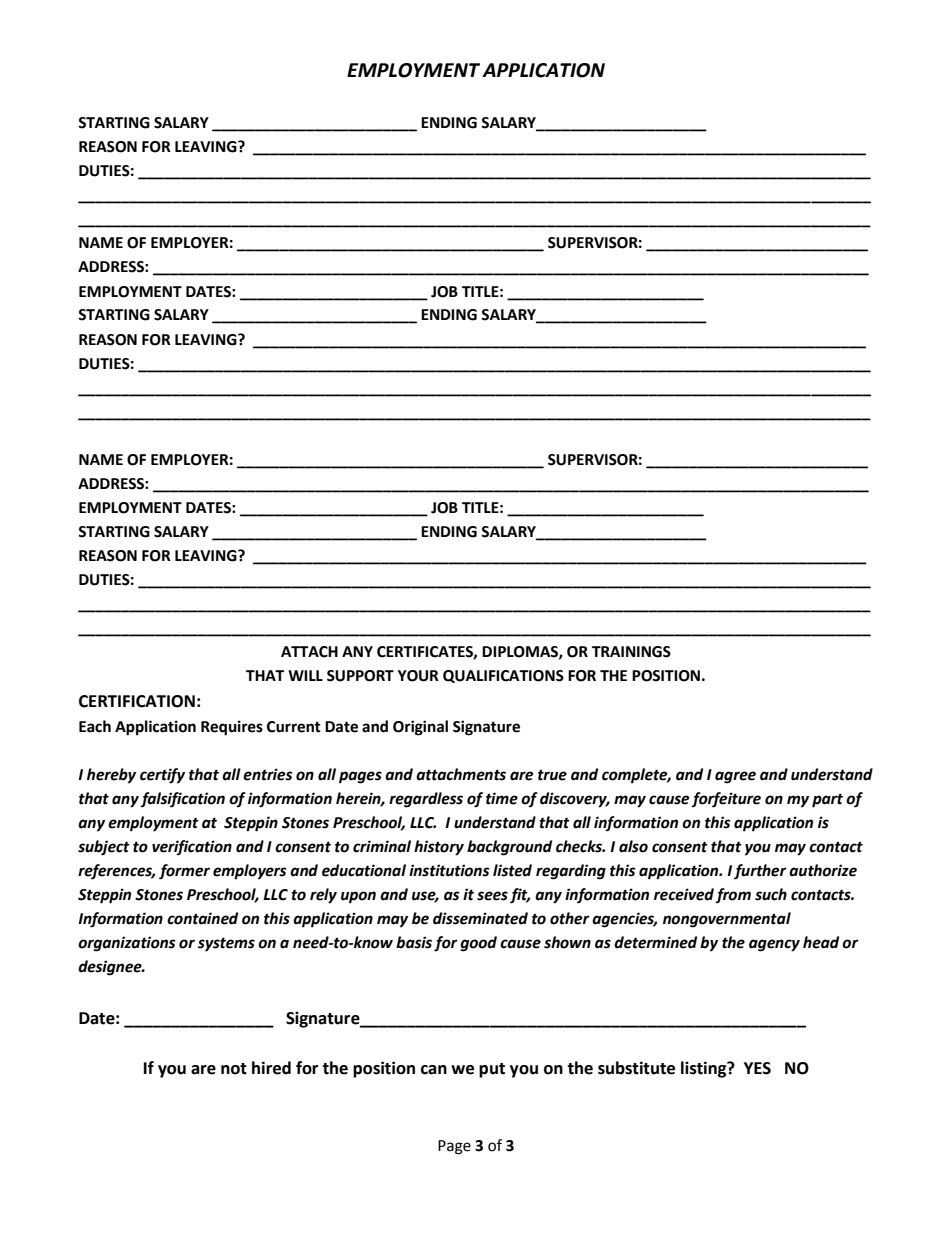  I want to click on not, so click(234, 1069).
